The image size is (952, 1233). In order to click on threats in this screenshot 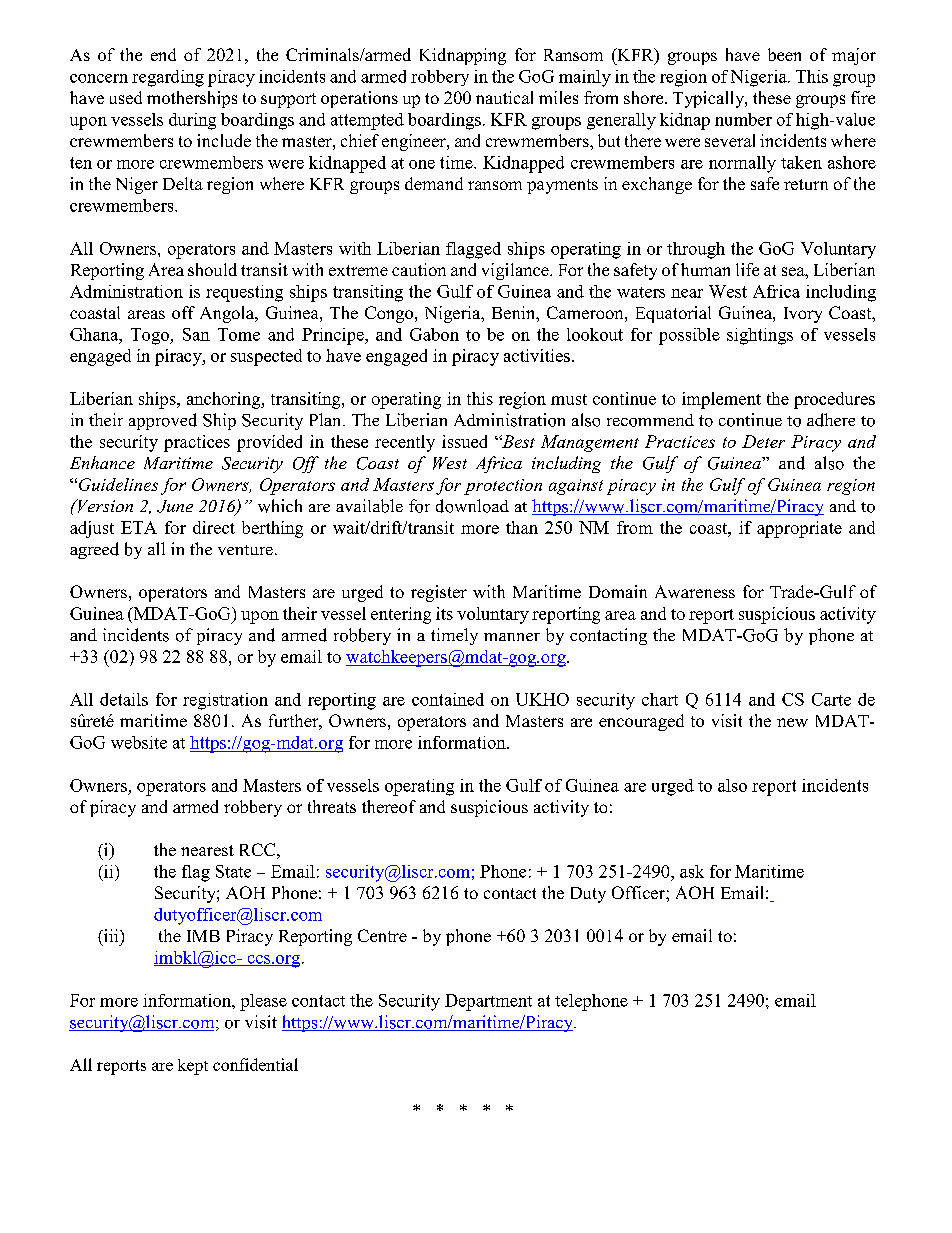, I will do `click(332, 806)`.
